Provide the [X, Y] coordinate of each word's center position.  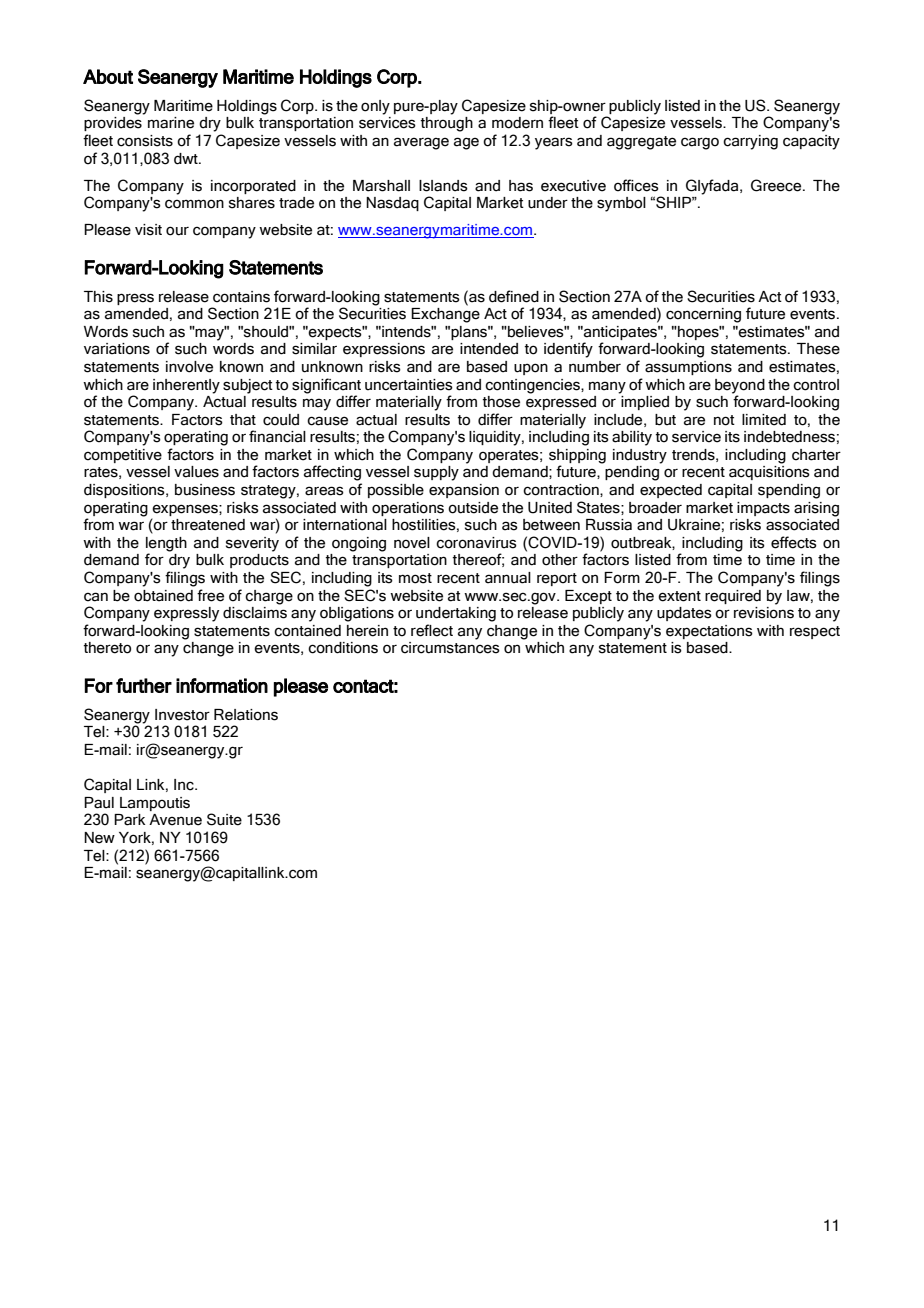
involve [189, 367]
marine [171, 123]
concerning [703, 315]
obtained [163, 596]
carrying [750, 142]
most [415, 578]
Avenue [175, 820]
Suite [224, 819]
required [733, 597]
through [447, 124]
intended [489, 349]
